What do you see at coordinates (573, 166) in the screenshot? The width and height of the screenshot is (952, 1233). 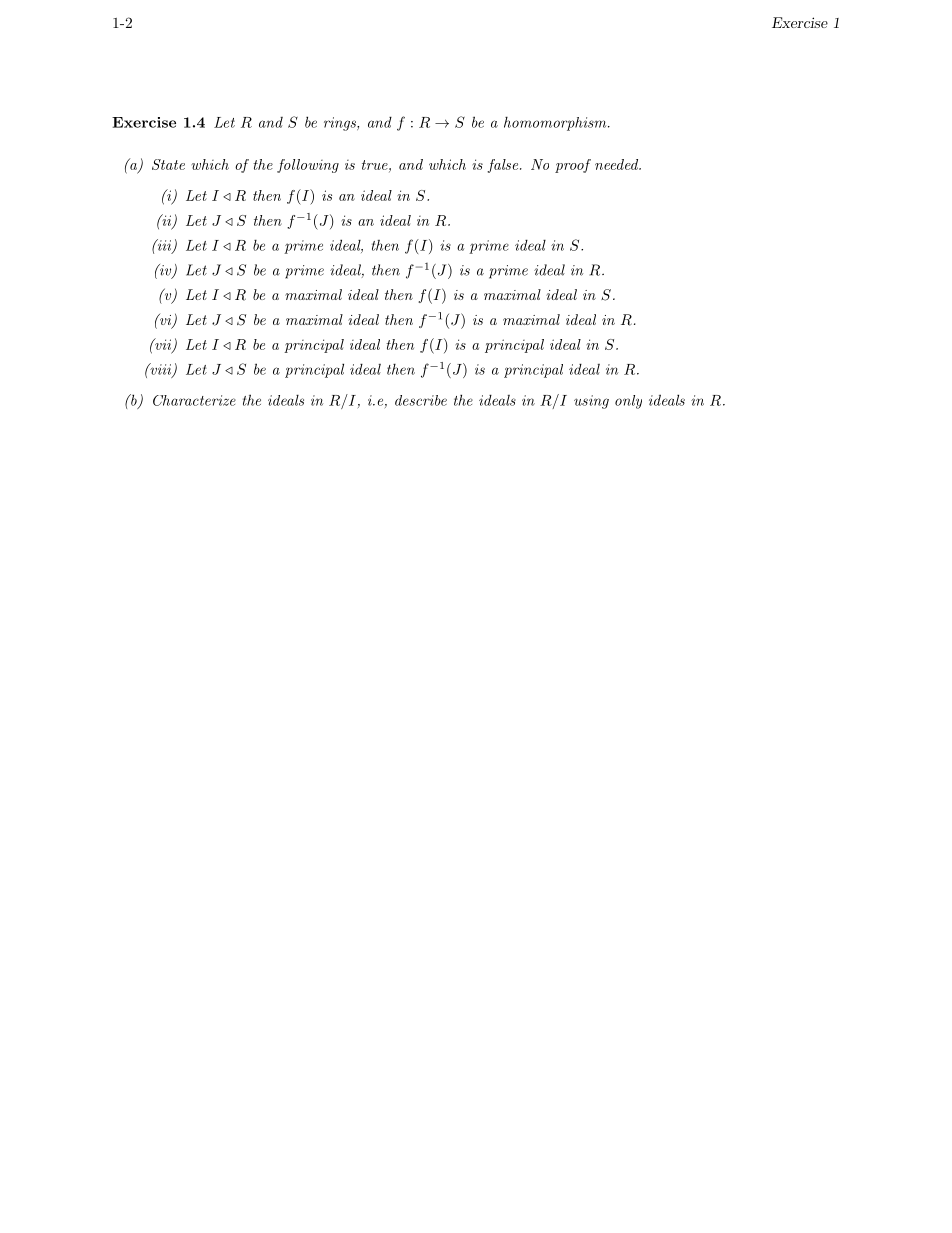 I see `proof` at bounding box center [573, 166].
